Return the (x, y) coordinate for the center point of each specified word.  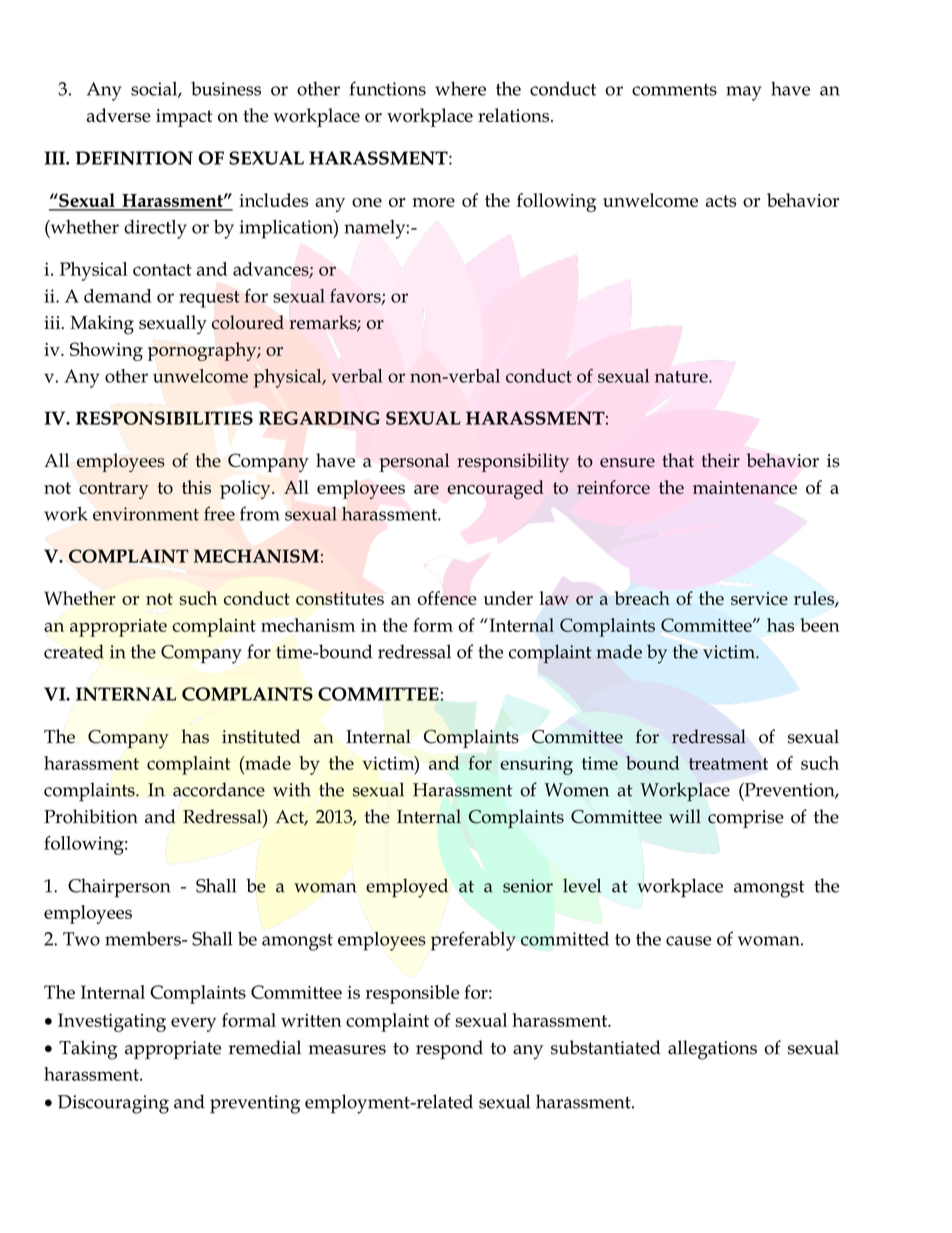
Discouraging (113, 1104)
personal (414, 462)
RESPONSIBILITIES (164, 418)
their (720, 460)
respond (449, 1049)
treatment (728, 764)
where (460, 88)
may (744, 93)
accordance (219, 789)
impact (184, 118)
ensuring (536, 765)
